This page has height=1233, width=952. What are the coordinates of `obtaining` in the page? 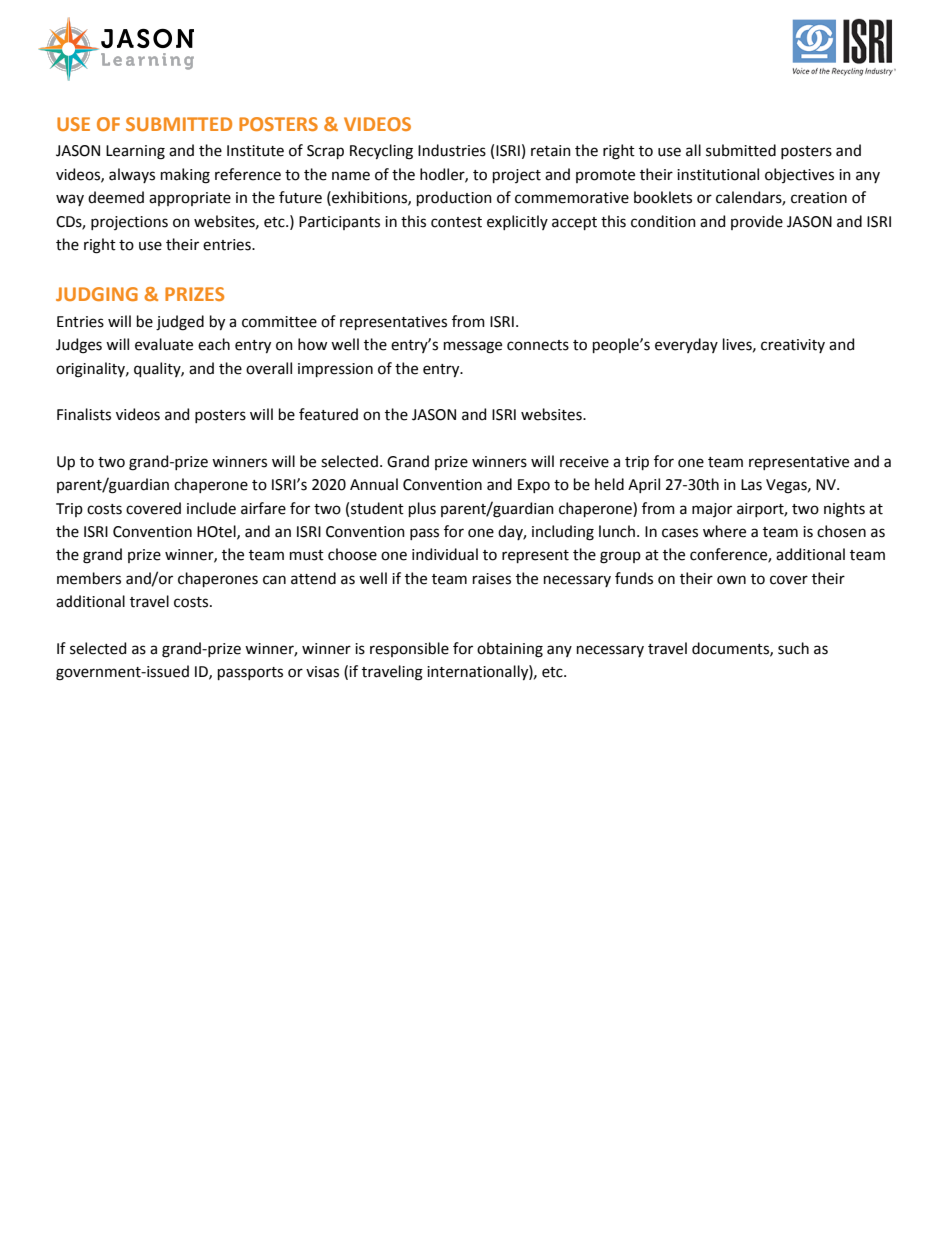 It's located at (510, 650).
